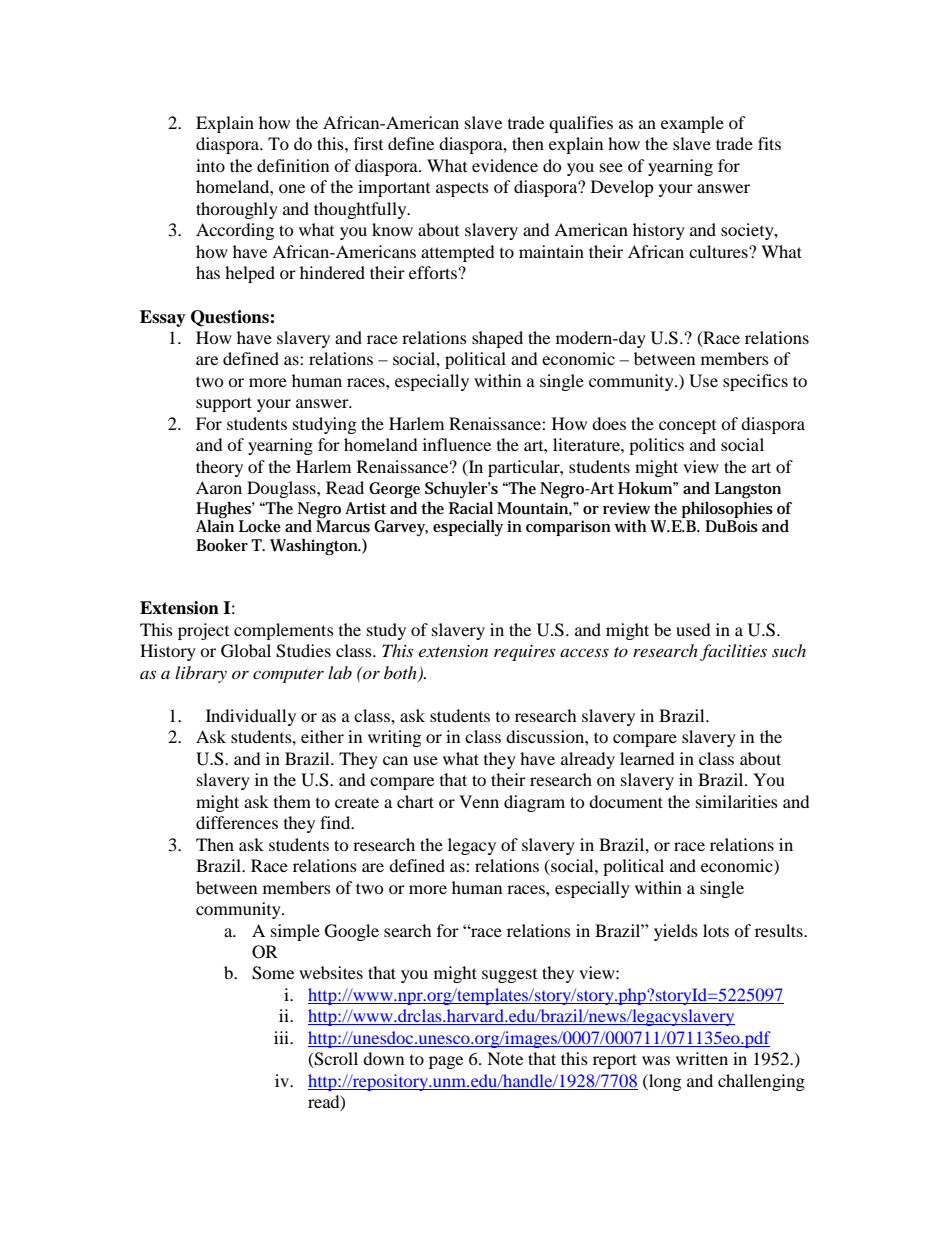  I want to click on Individually, so click(251, 717).
